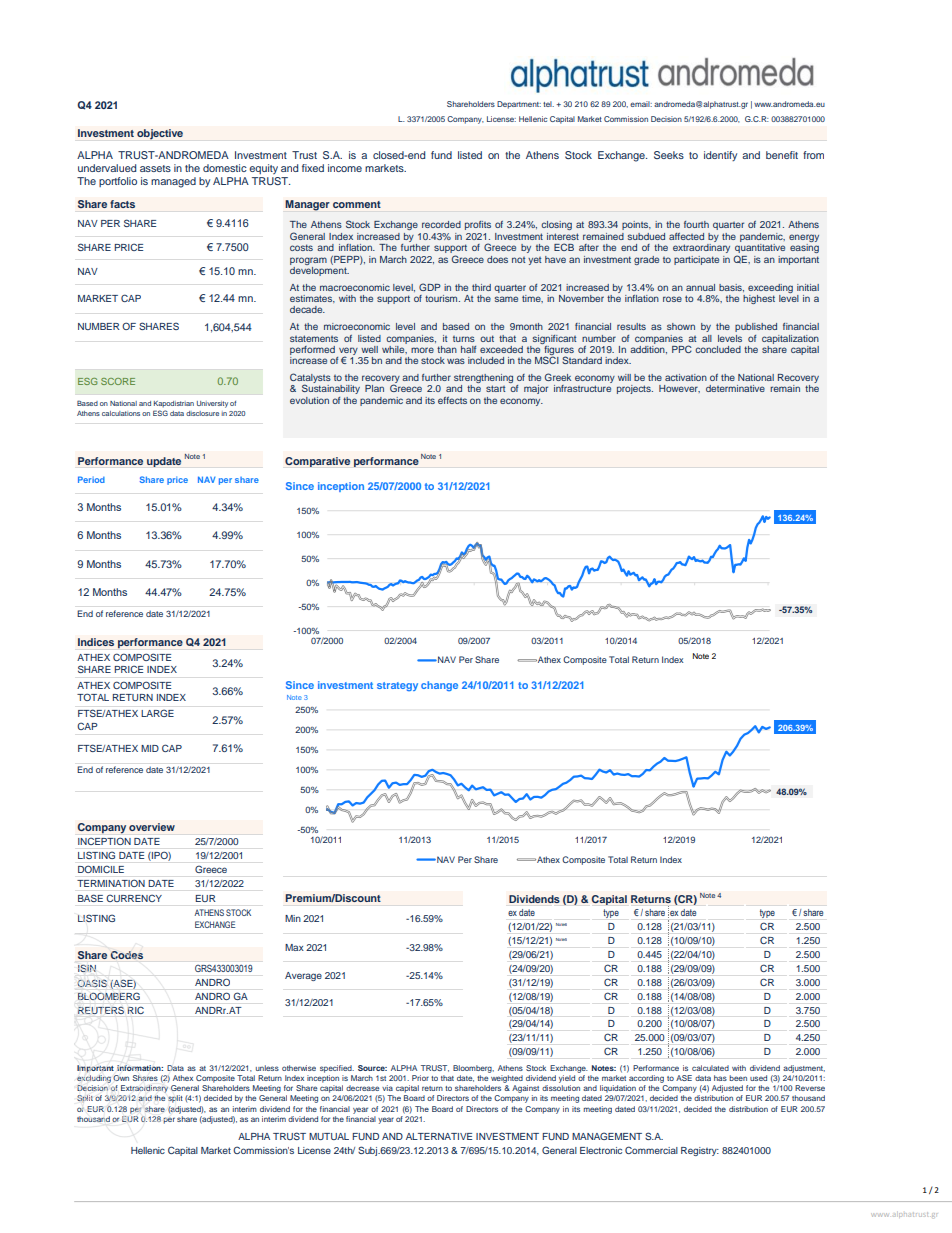 This image has height=1233, width=952. What do you see at coordinates (160, 134) in the image?
I see `objective` at bounding box center [160, 134].
